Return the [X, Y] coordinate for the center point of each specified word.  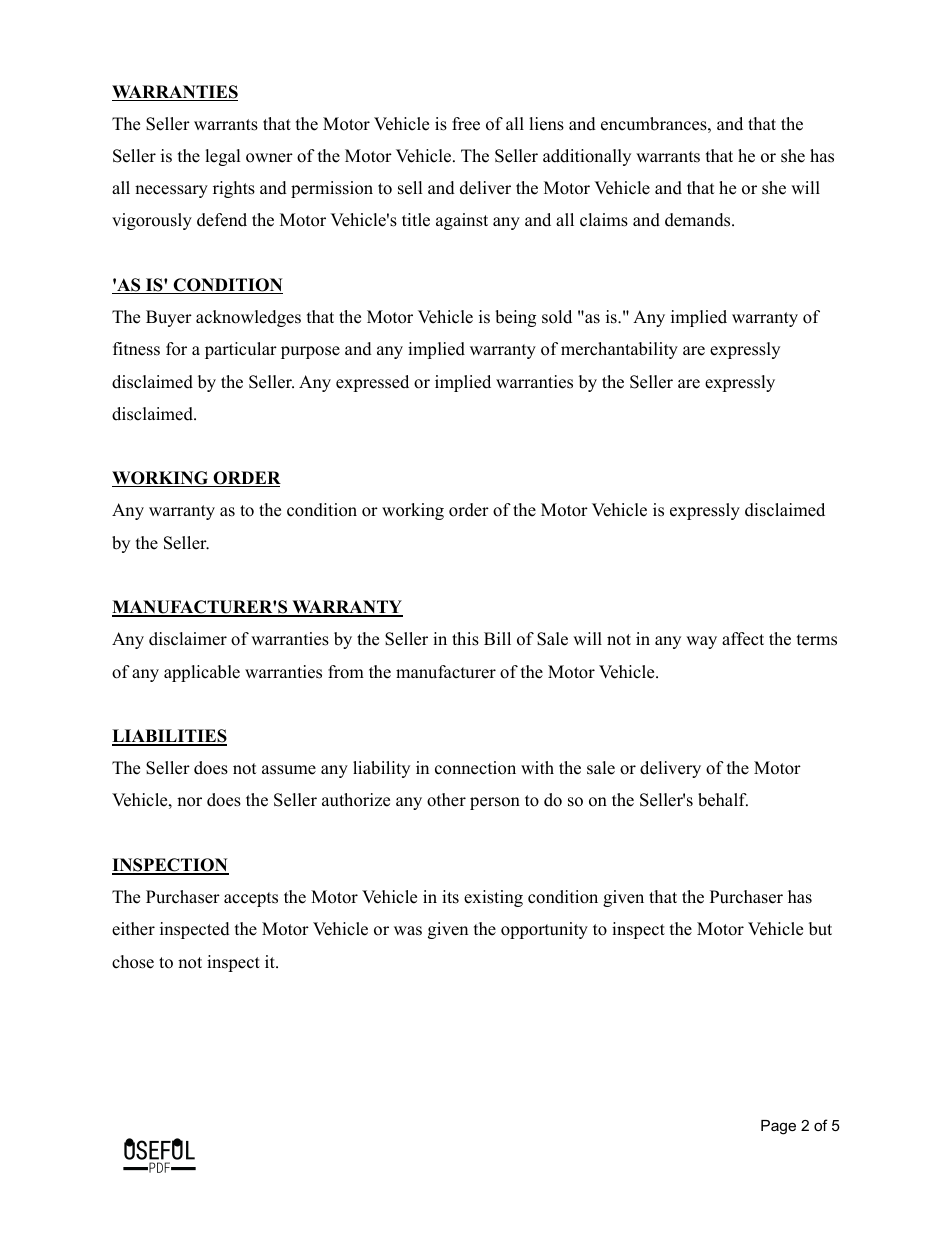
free [466, 124]
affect [743, 639]
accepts [251, 899]
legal [223, 157]
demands [697, 220]
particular [241, 350]
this [465, 639]
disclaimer [188, 639]
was [408, 931]
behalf [723, 800]
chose [133, 962]
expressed [372, 383]
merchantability [619, 350]
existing [493, 898]
